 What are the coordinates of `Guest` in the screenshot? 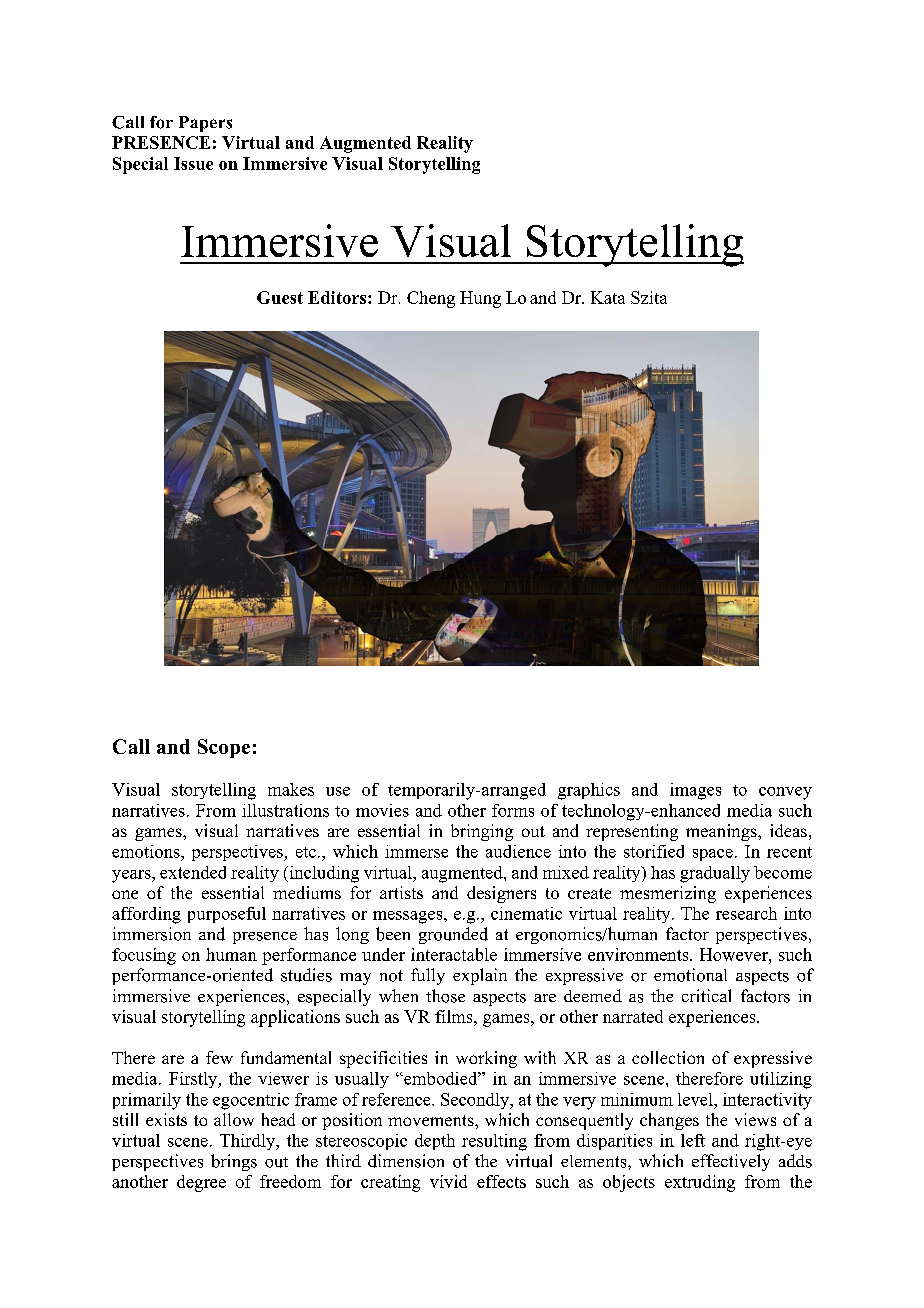 It's located at (280, 297).
